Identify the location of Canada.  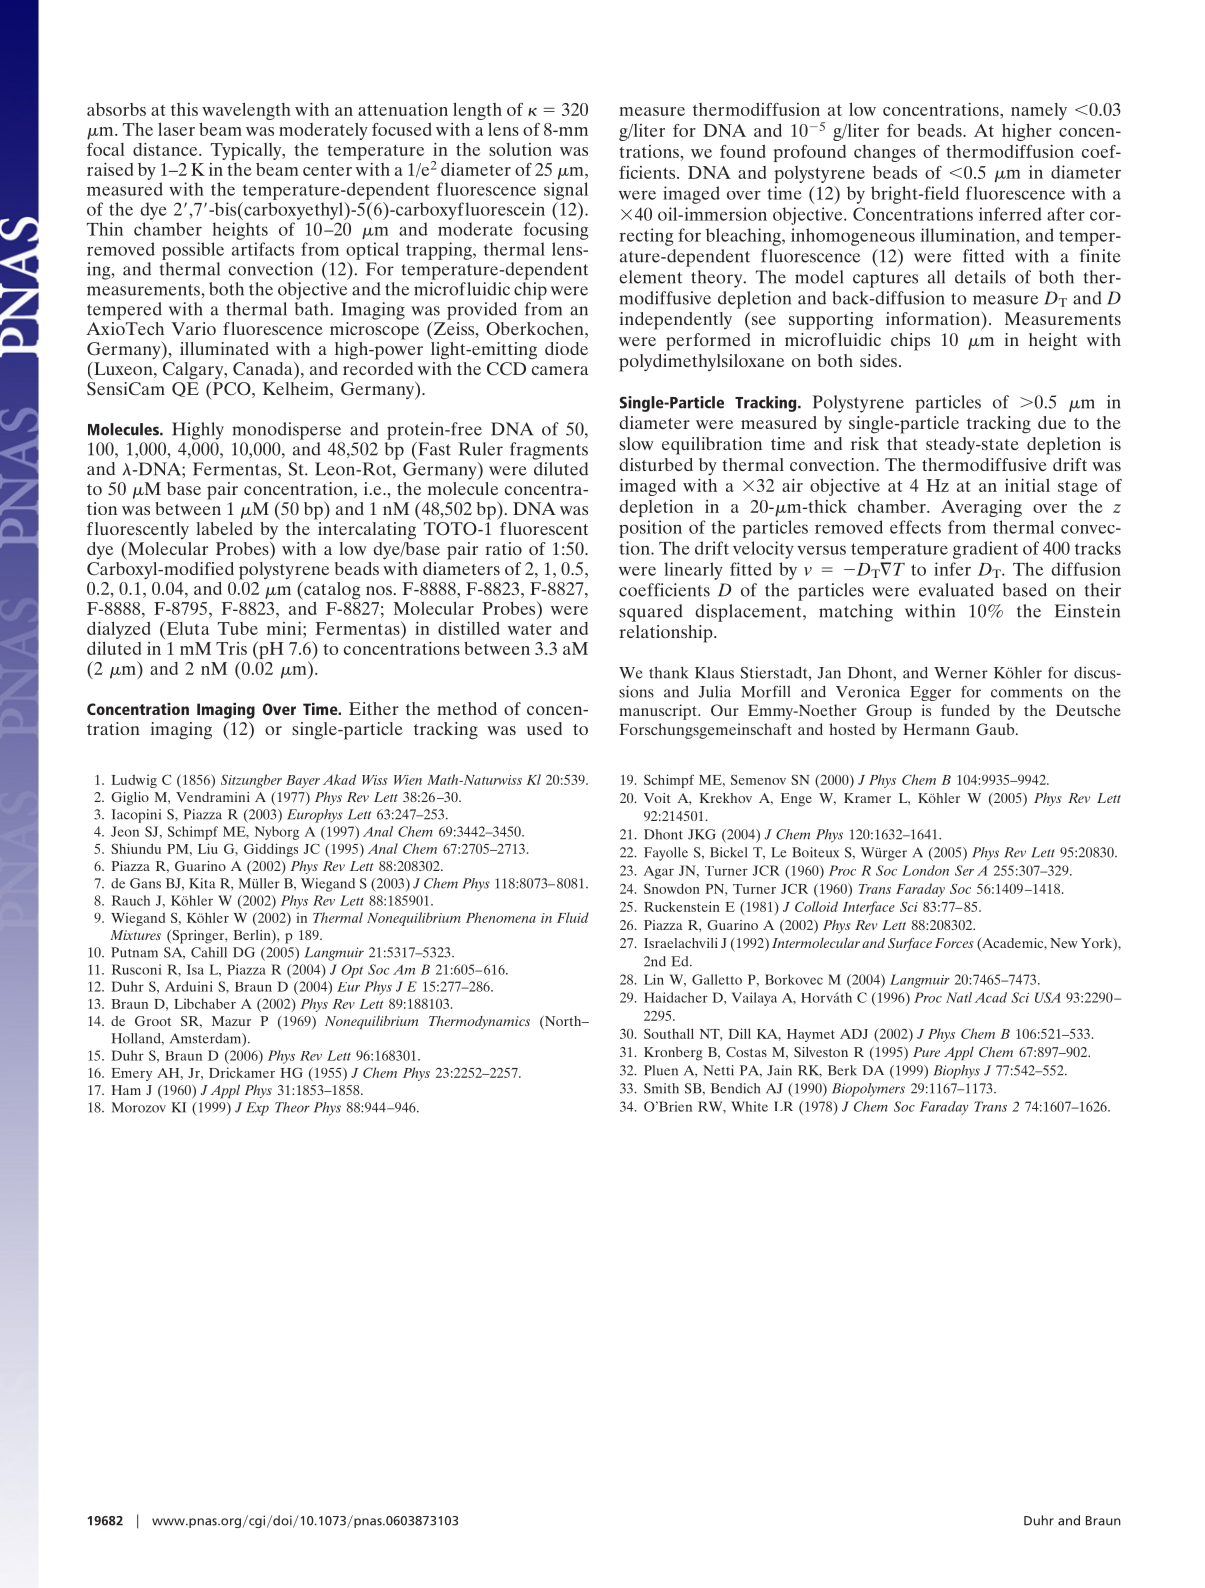
(264, 369).
